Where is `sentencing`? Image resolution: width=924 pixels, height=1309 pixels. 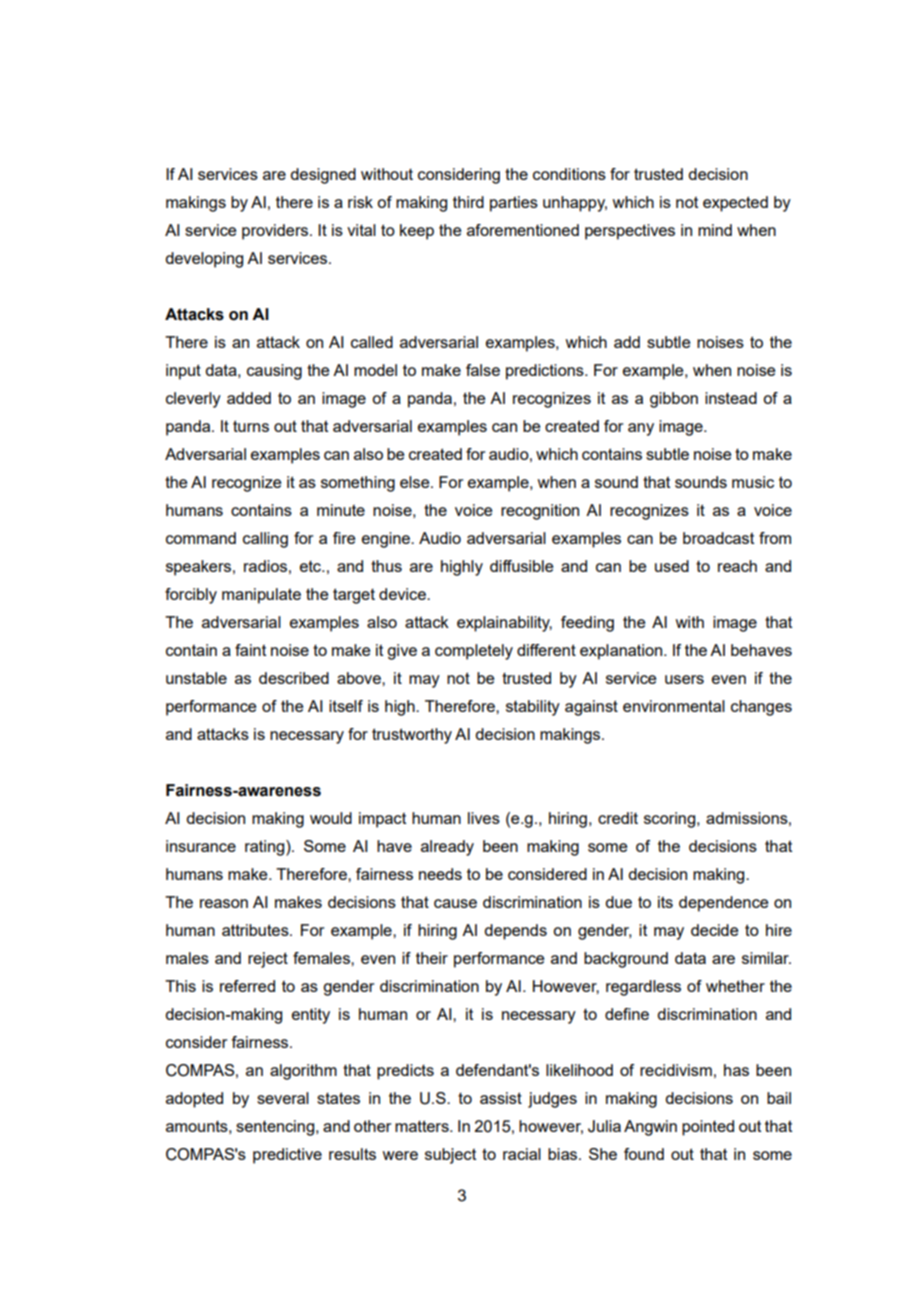
sentencing is located at coordinates (276, 1128).
